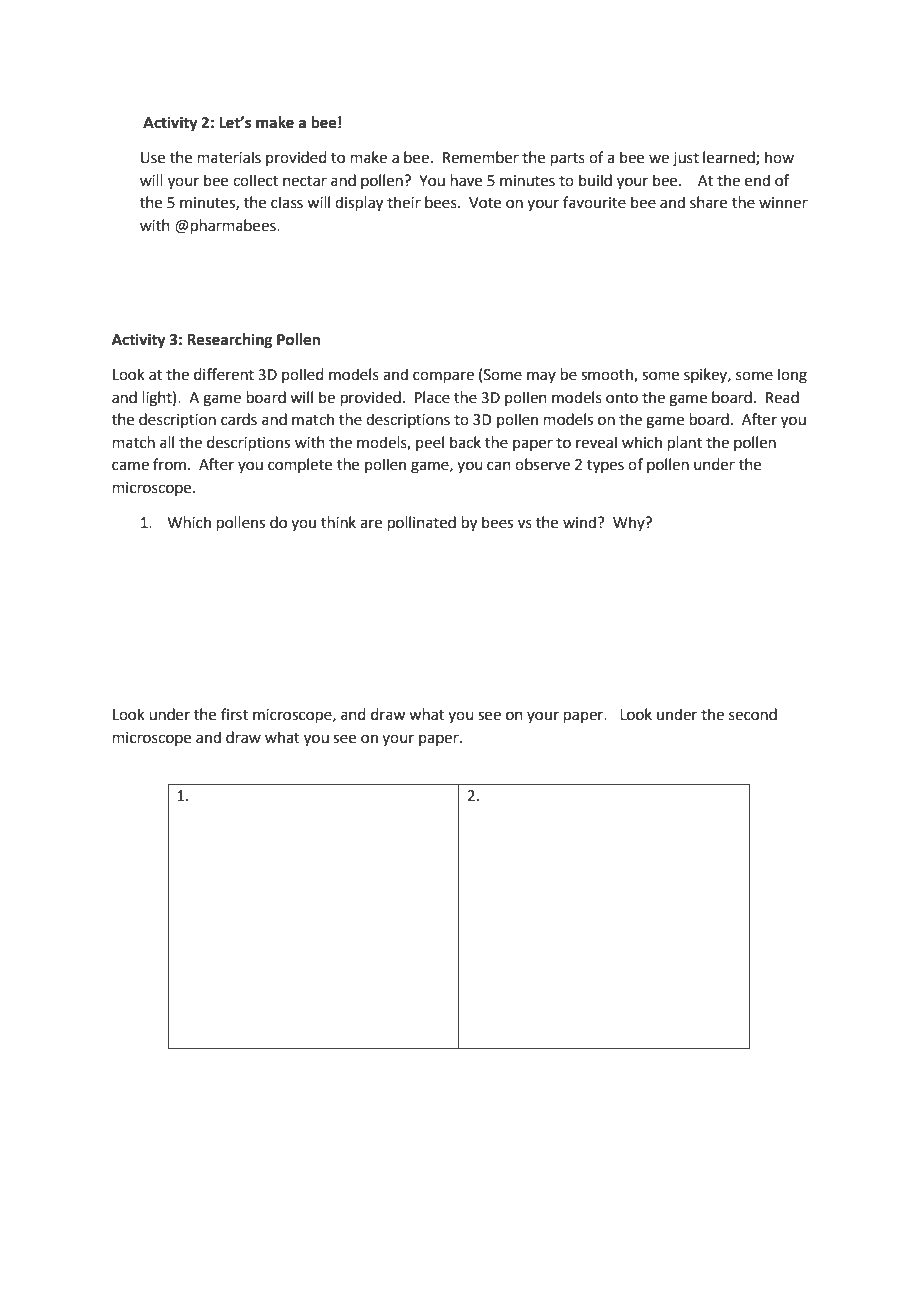 The image size is (924, 1308). What do you see at coordinates (443, 377) in the document?
I see `compare` at bounding box center [443, 377].
